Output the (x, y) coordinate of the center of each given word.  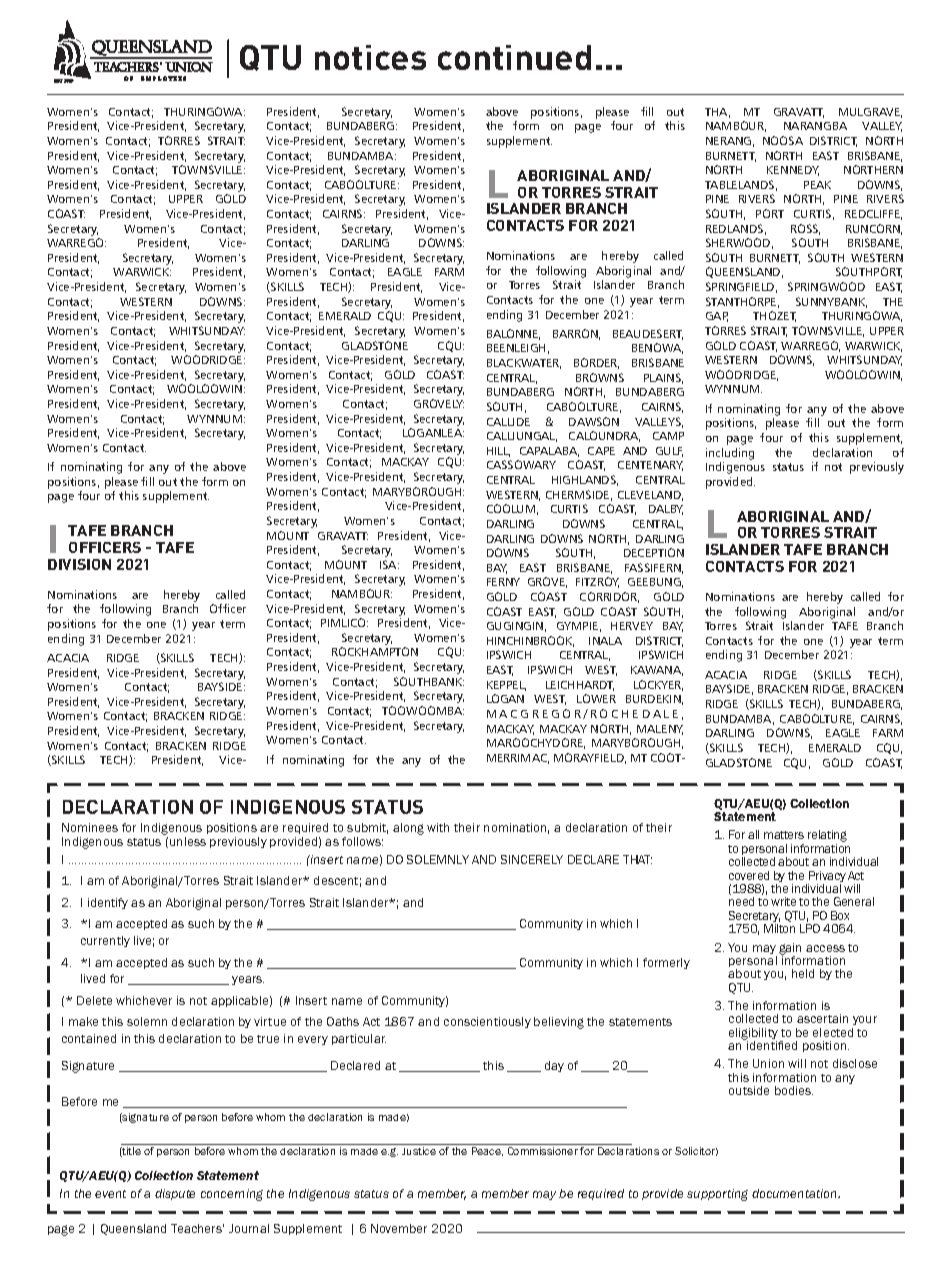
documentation (796, 1193)
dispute (175, 1194)
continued (514, 57)
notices (370, 57)
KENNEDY (793, 171)
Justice (419, 1151)
